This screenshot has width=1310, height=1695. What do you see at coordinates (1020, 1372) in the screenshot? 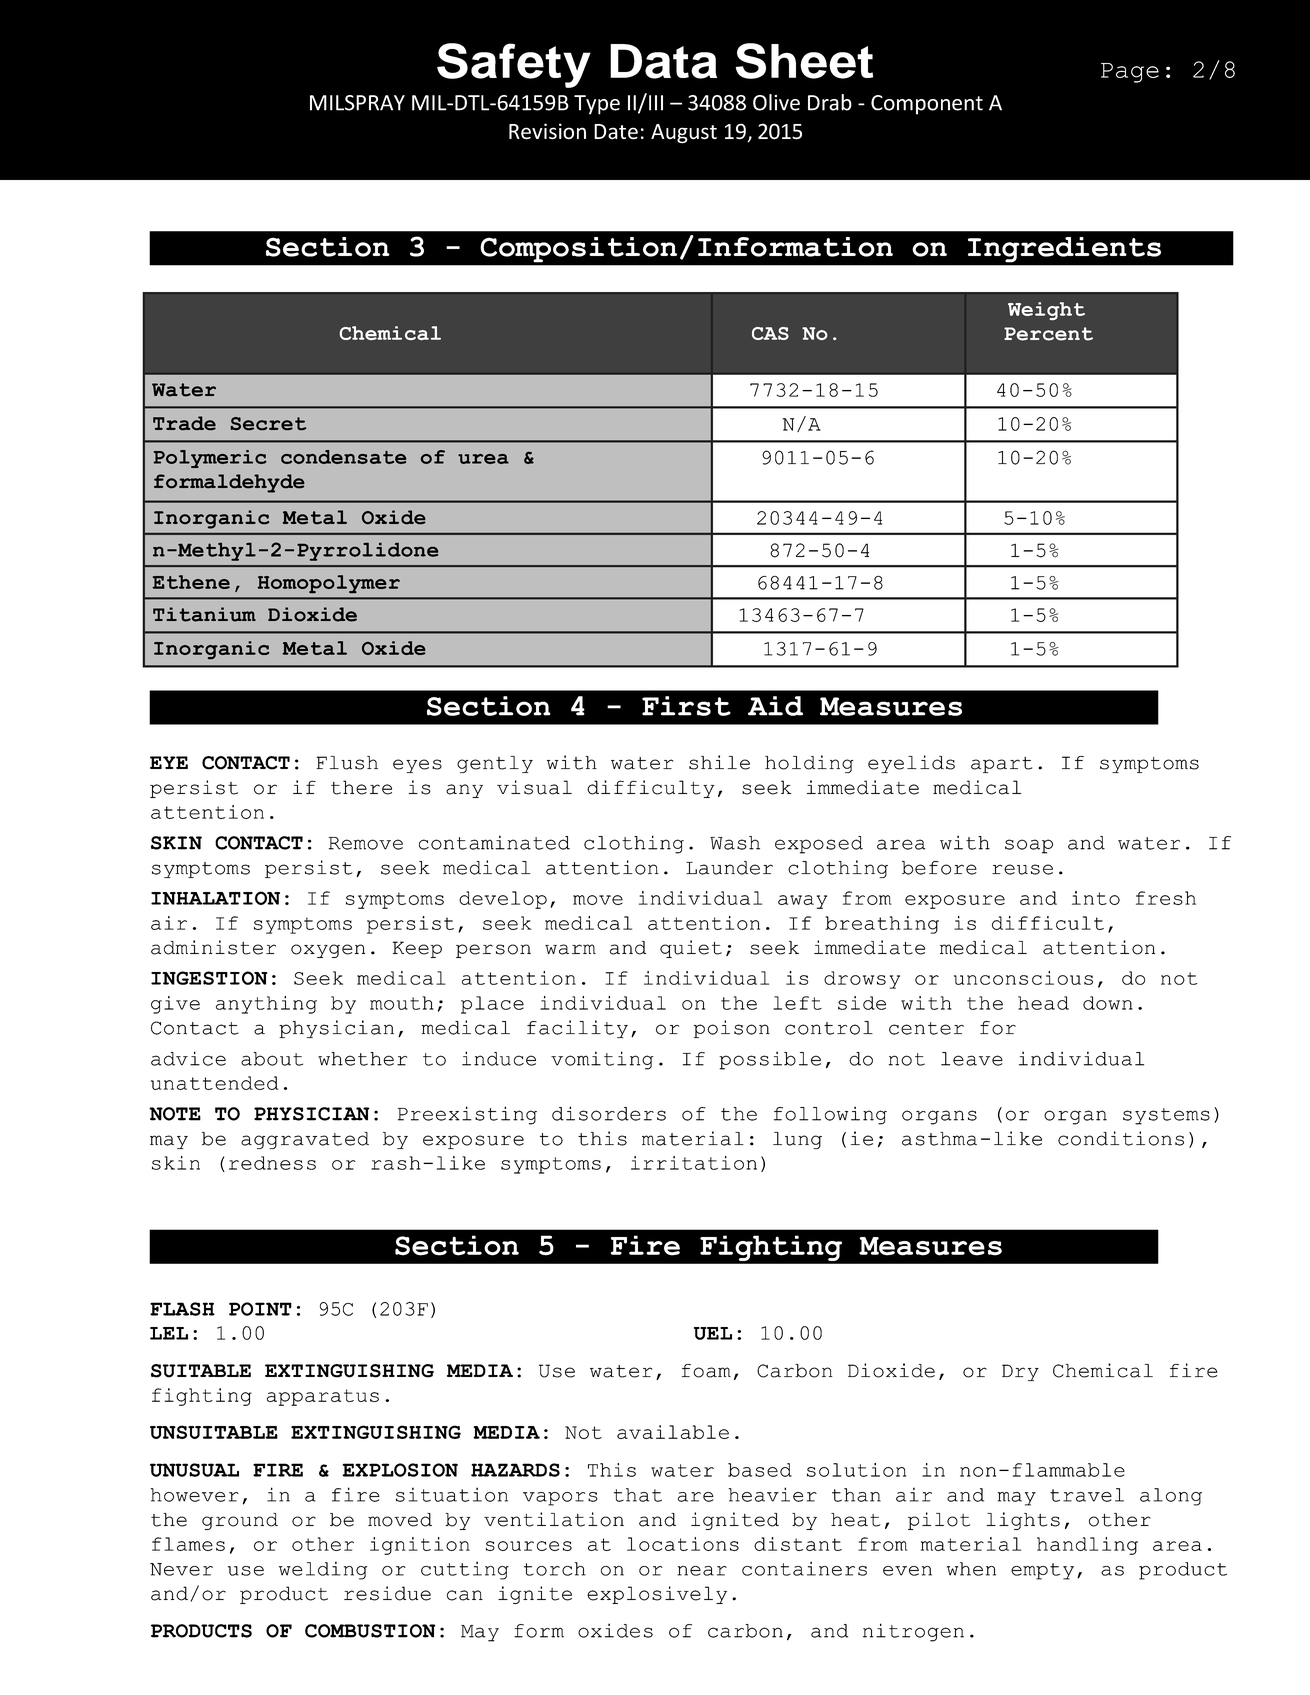
I see `Dry` at bounding box center [1020, 1372].
